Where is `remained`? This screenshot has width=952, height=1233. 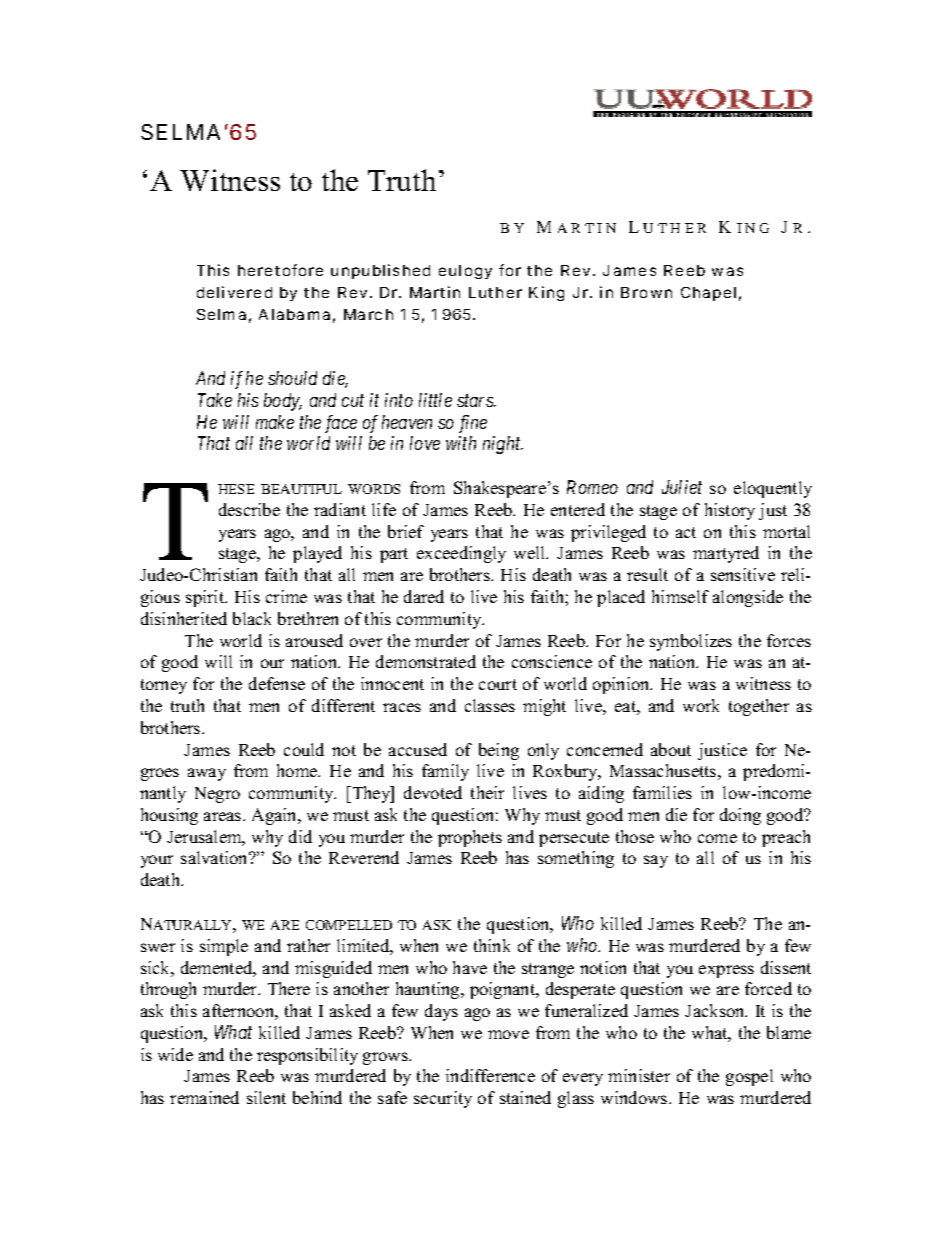 remained is located at coordinates (204, 1097).
